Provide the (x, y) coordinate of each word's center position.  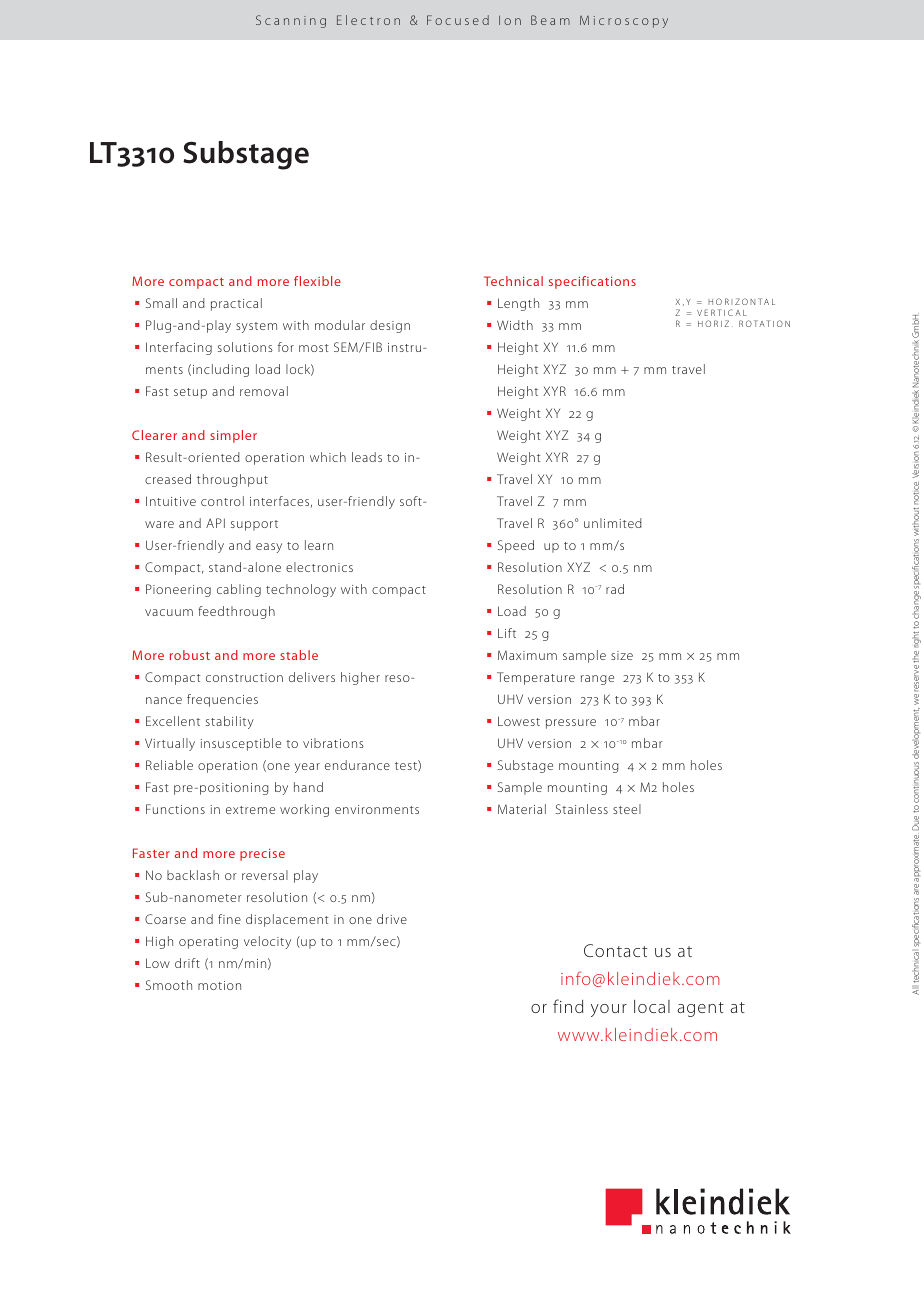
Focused (458, 20)
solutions (245, 347)
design (390, 326)
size (622, 655)
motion (219, 985)
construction (244, 677)
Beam (550, 20)
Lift (507, 633)
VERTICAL (722, 312)
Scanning (291, 21)
